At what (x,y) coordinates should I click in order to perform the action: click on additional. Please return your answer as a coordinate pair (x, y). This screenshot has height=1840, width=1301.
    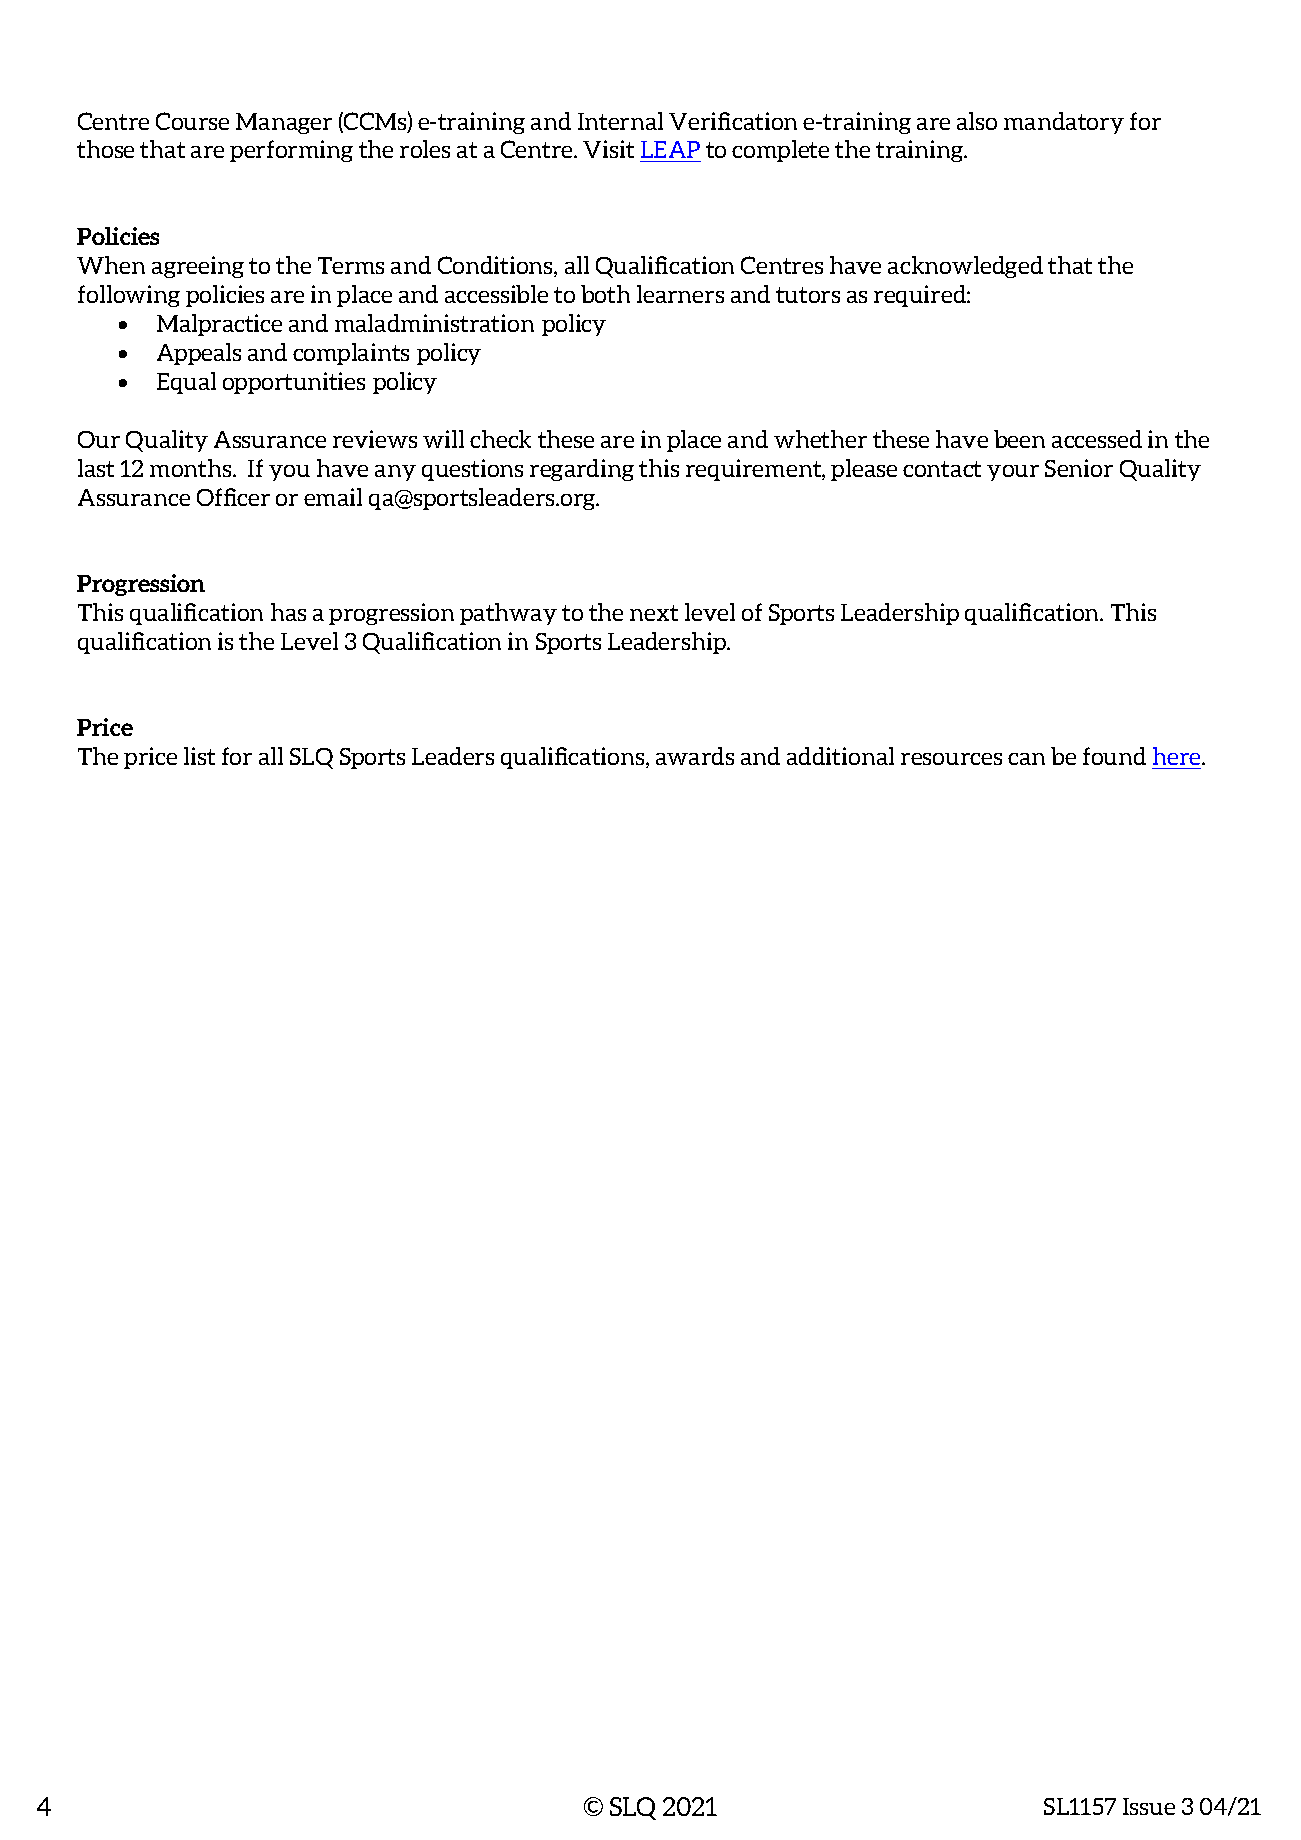
    Looking at the image, I should click on (840, 756).
